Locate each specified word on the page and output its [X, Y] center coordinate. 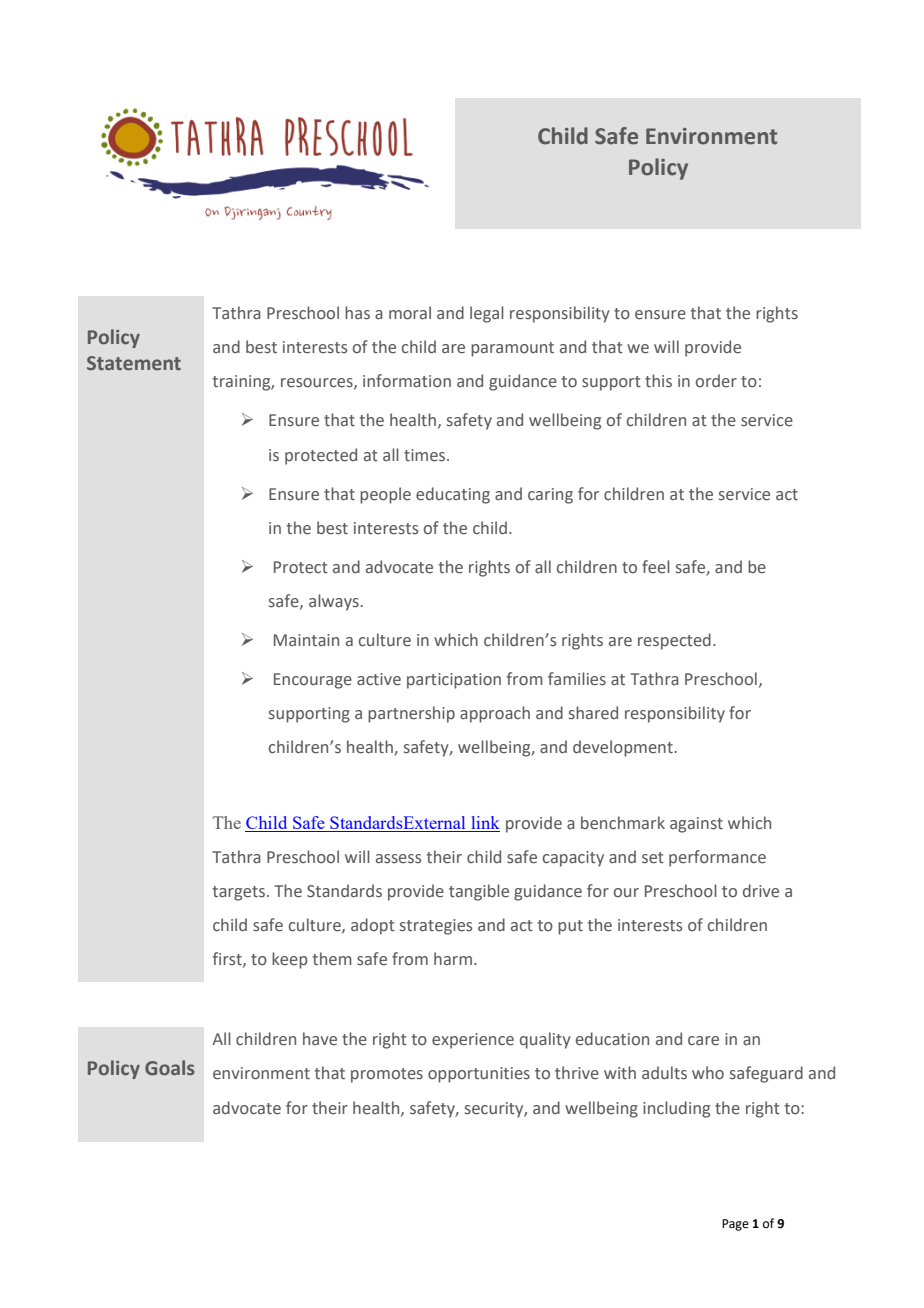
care [703, 1041]
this [658, 381]
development [623, 748]
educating [453, 495]
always [334, 602]
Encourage [313, 681]
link [485, 822]
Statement [134, 363]
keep [290, 960]
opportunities [479, 1075]
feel [656, 567]
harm [453, 959]
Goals [169, 1068]
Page [735, 1225]
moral [410, 313]
